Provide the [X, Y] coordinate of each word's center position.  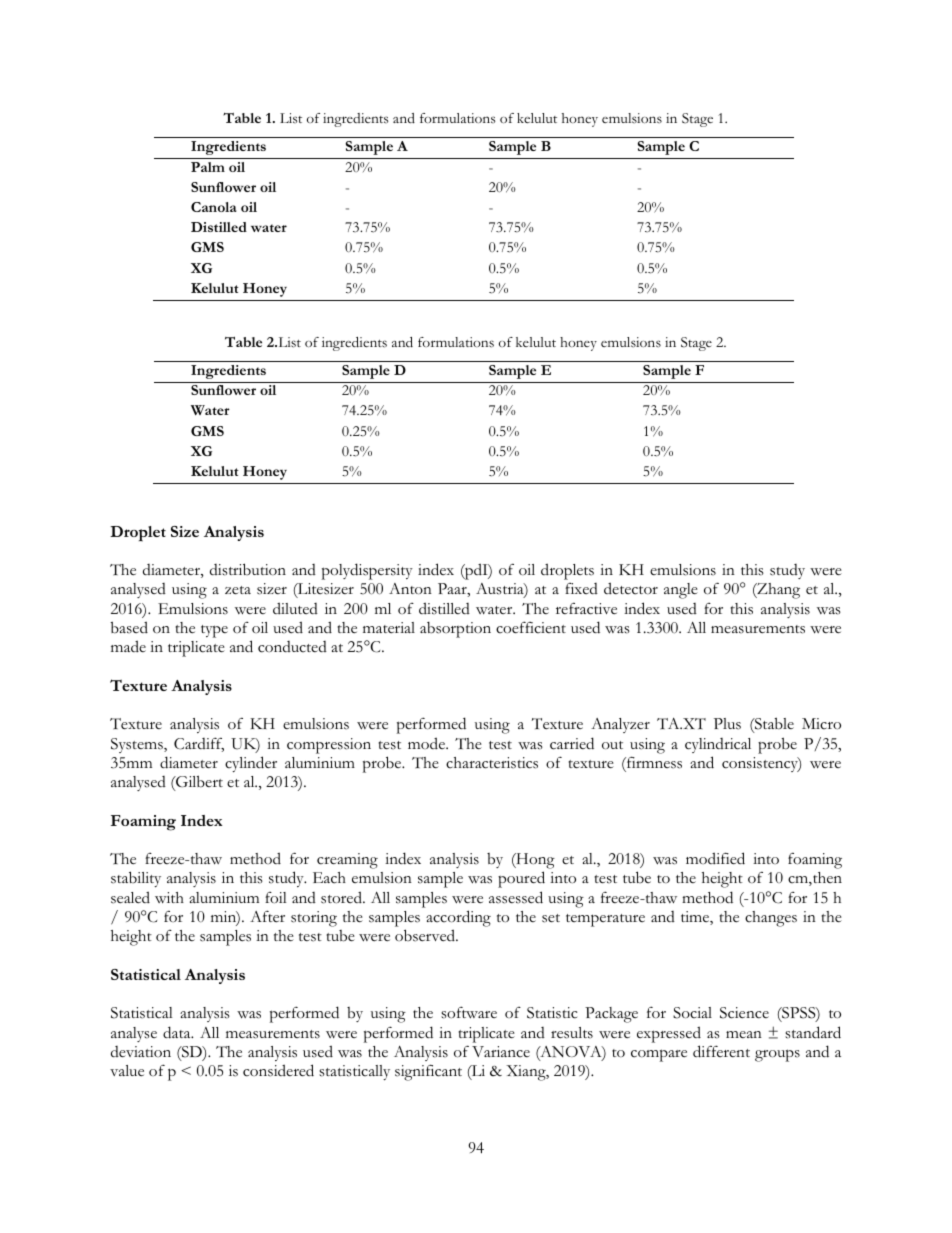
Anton [410, 589]
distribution [248, 569]
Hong [534, 862]
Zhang [777, 591]
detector [631, 588]
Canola [214, 207]
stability [136, 879]
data [178, 1032]
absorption [455, 630]
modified [715, 858]
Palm [208, 167]
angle [681, 591]
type [214, 631]
